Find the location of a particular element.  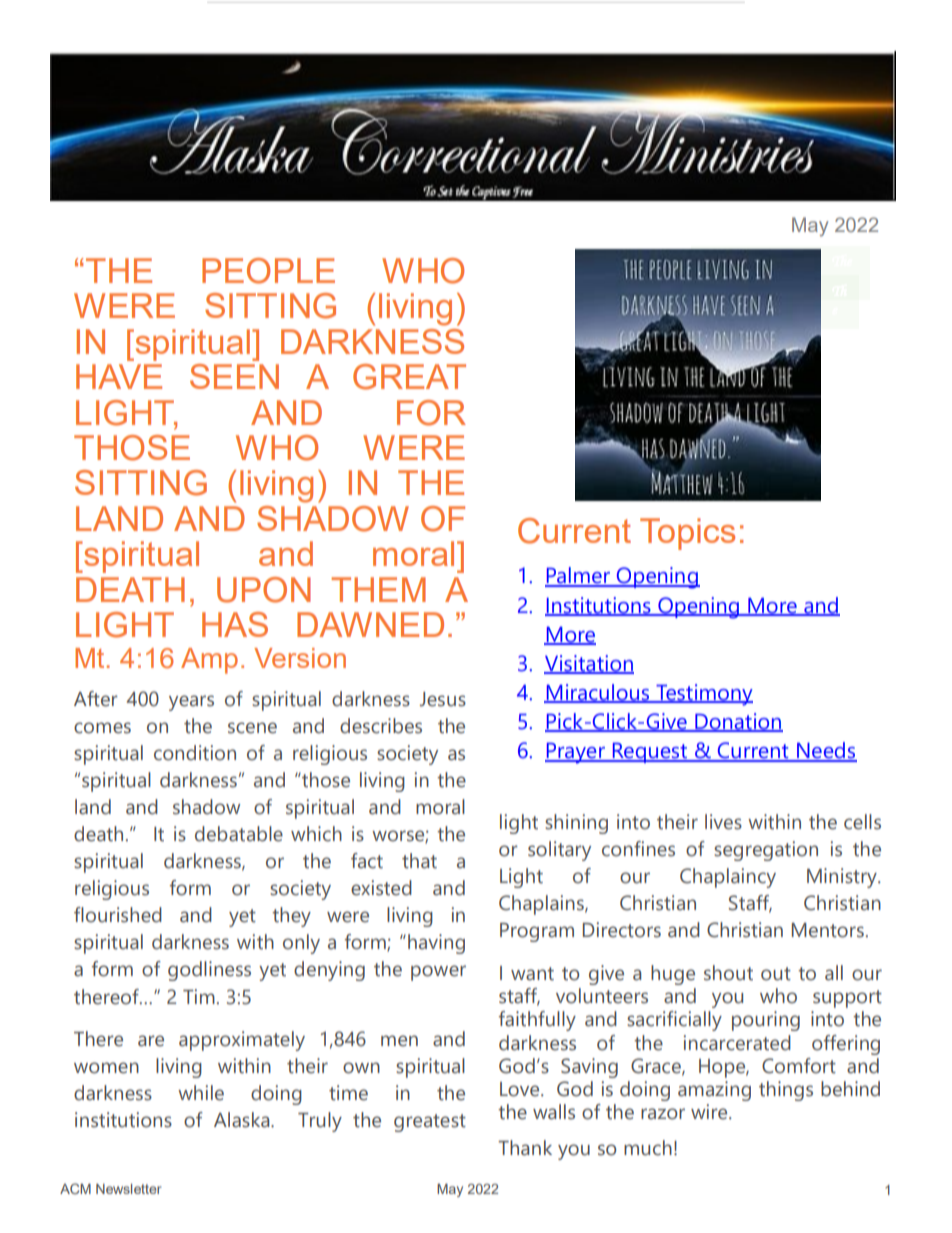

Newsletter is located at coordinates (129, 1189).
